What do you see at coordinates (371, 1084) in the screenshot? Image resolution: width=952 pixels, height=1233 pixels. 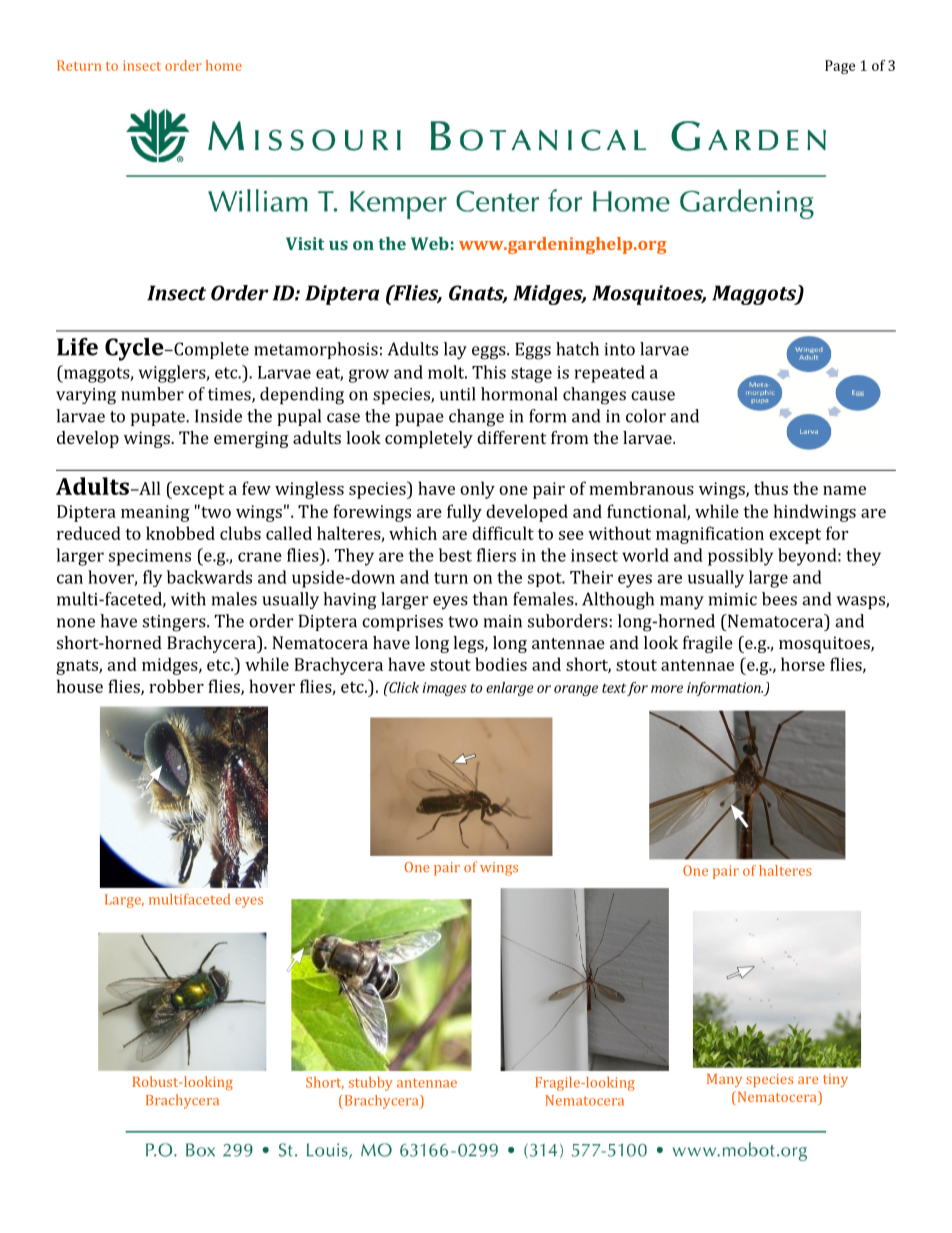 I see `stubby` at bounding box center [371, 1084].
